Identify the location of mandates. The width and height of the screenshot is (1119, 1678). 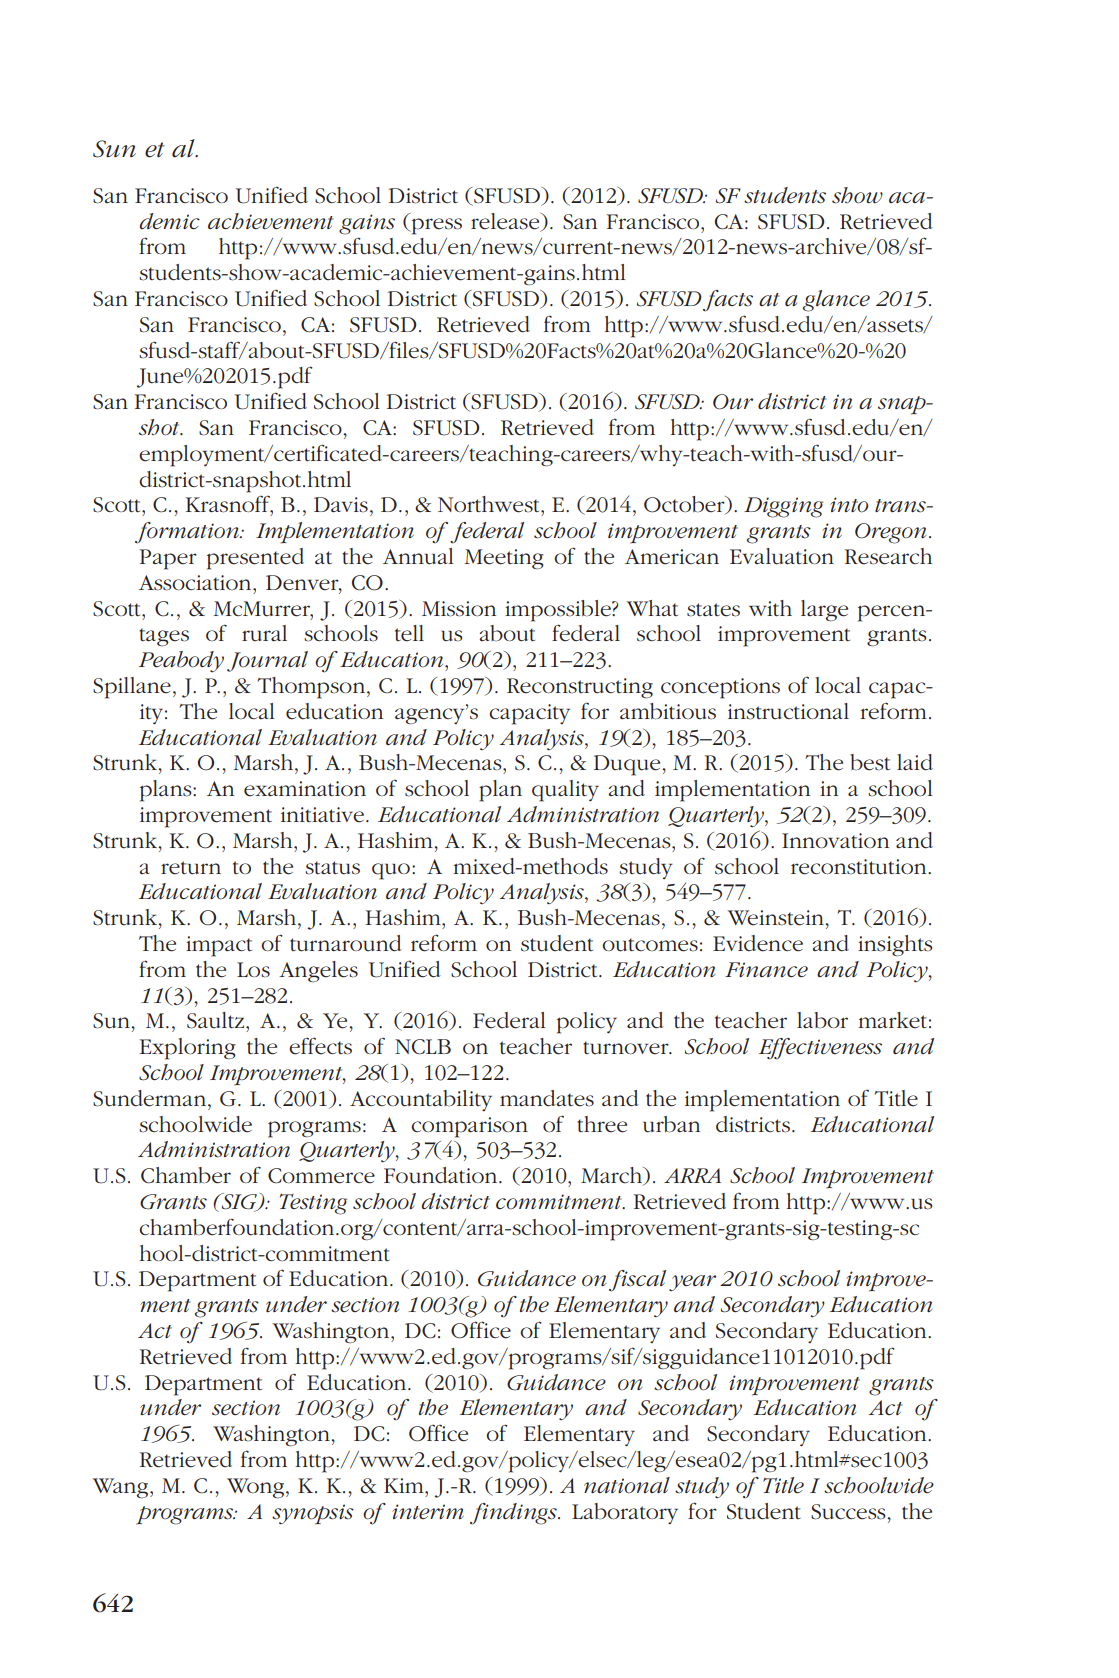
(547, 1098).
